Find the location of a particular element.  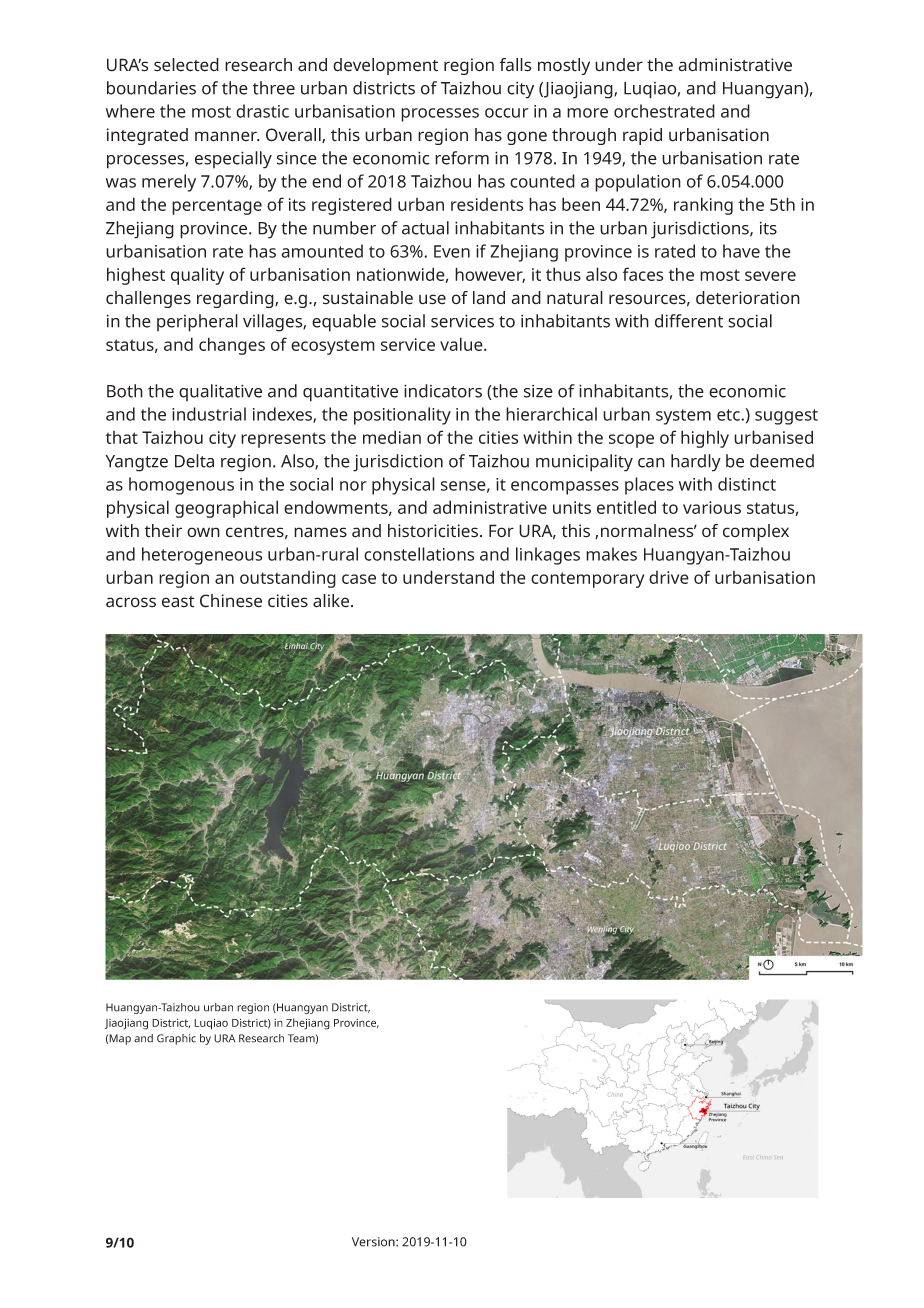

selected is located at coordinates (186, 65).
